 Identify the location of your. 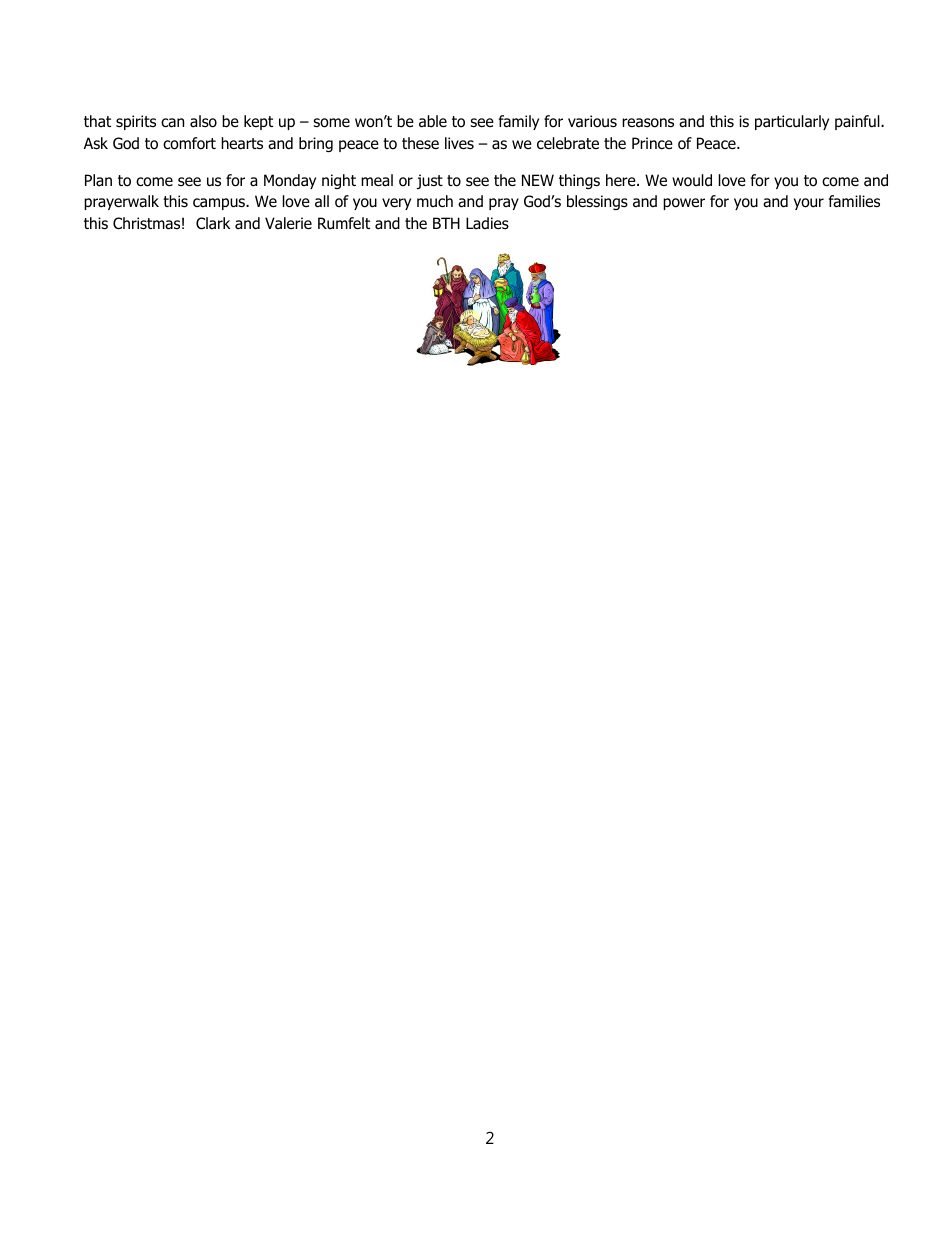
(809, 204).
